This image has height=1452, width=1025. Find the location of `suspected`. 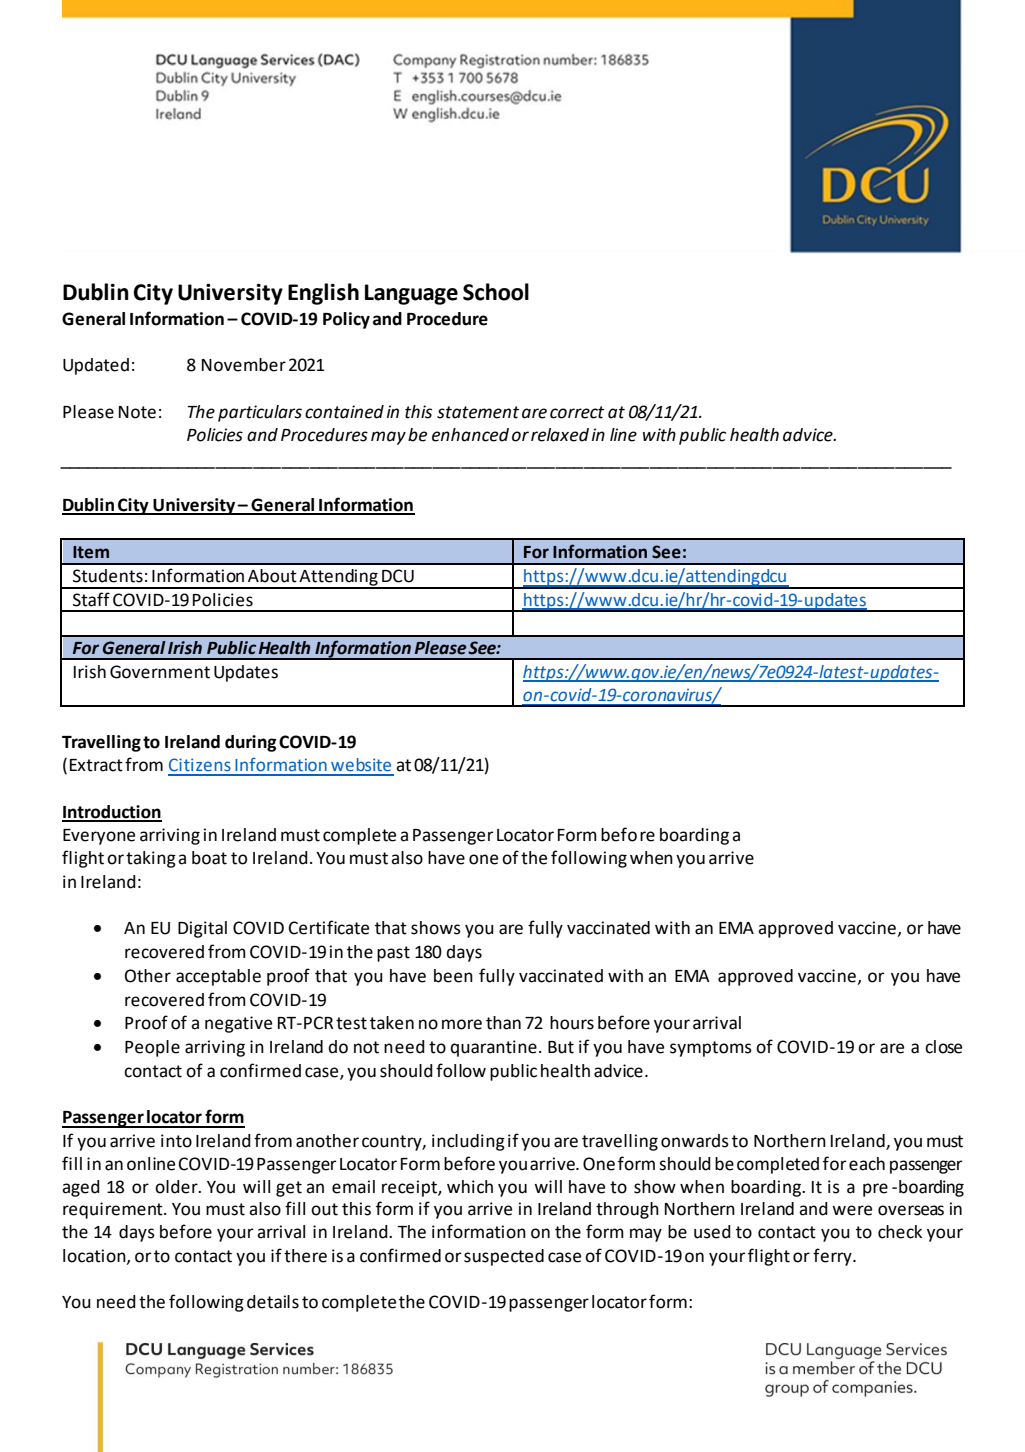

suspected is located at coordinates (504, 1257).
